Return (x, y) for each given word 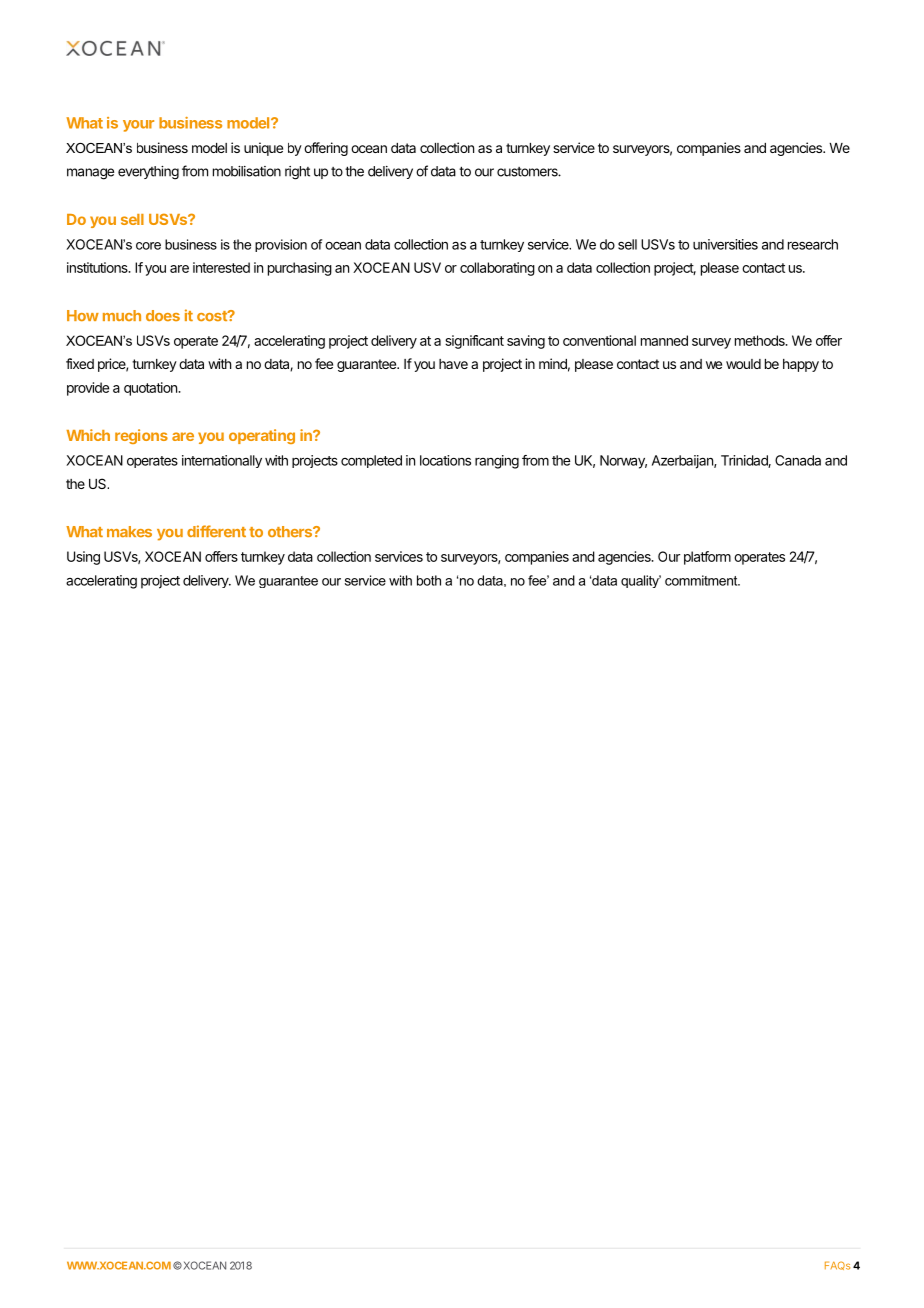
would (743, 364)
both (429, 580)
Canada (798, 460)
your (138, 126)
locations (445, 460)
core (148, 246)
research (813, 244)
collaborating (497, 269)
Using (83, 558)
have (453, 364)
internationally (222, 461)
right (297, 173)
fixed (80, 363)
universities (725, 244)
